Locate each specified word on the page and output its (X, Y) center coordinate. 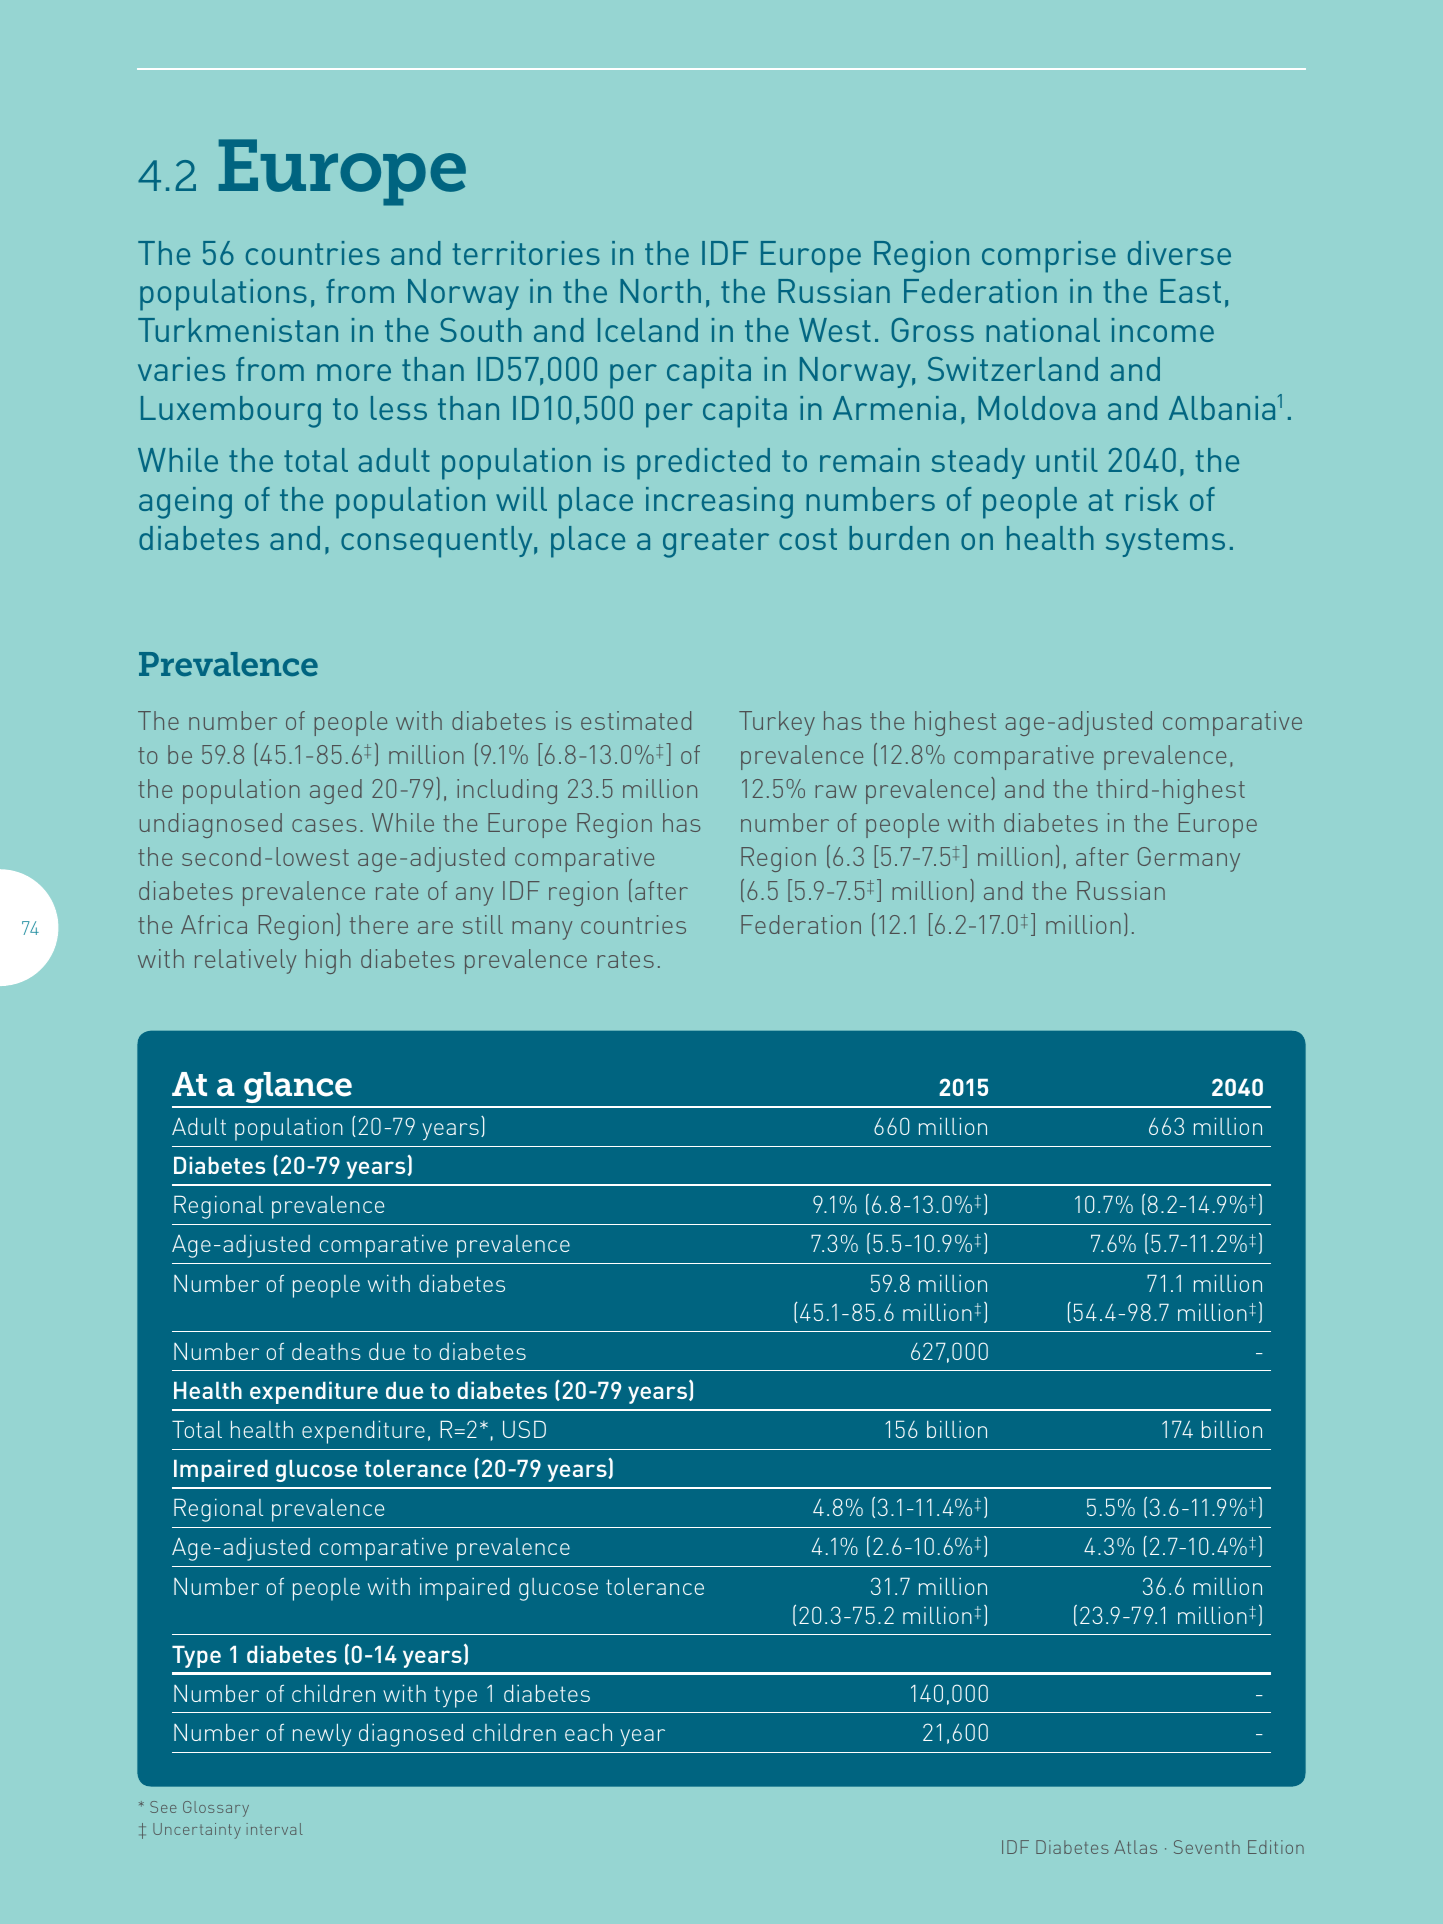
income (1163, 330)
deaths (326, 1351)
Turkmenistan (238, 330)
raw (836, 791)
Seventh (1207, 1847)
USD (524, 1429)
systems (1165, 542)
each (588, 1732)
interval (274, 1829)
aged (336, 791)
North (660, 291)
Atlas (1135, 1847)
